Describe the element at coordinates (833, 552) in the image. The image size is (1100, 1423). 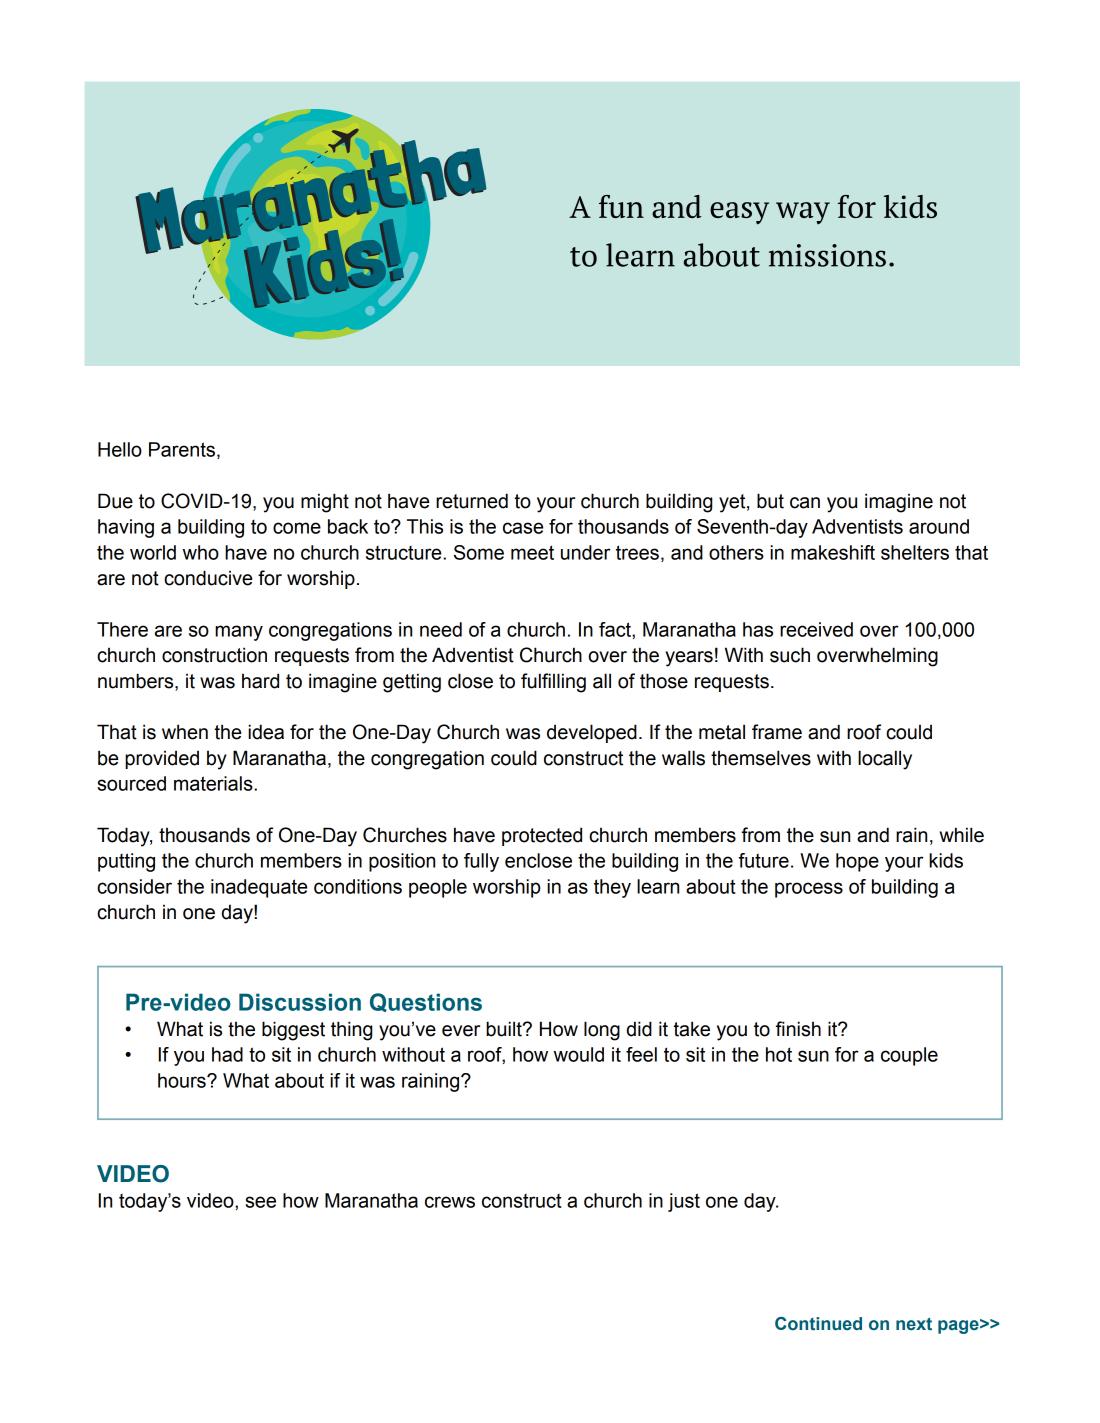
I see `makeshift` at that location.
